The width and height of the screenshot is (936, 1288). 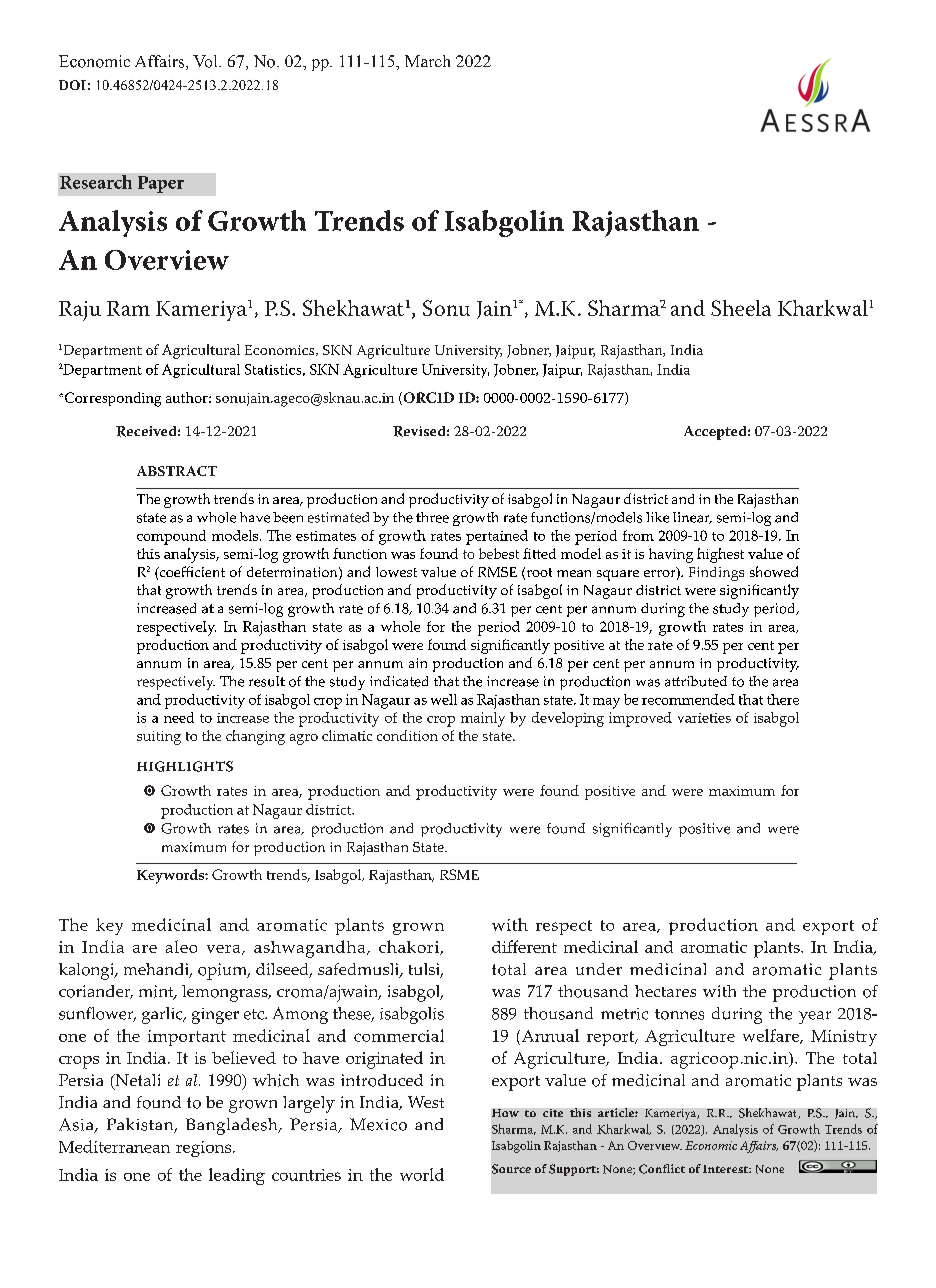 What do you see at coordinates (741, 308) in the screenshot?
I see `Sheela` at bounding box center [741, 308].
